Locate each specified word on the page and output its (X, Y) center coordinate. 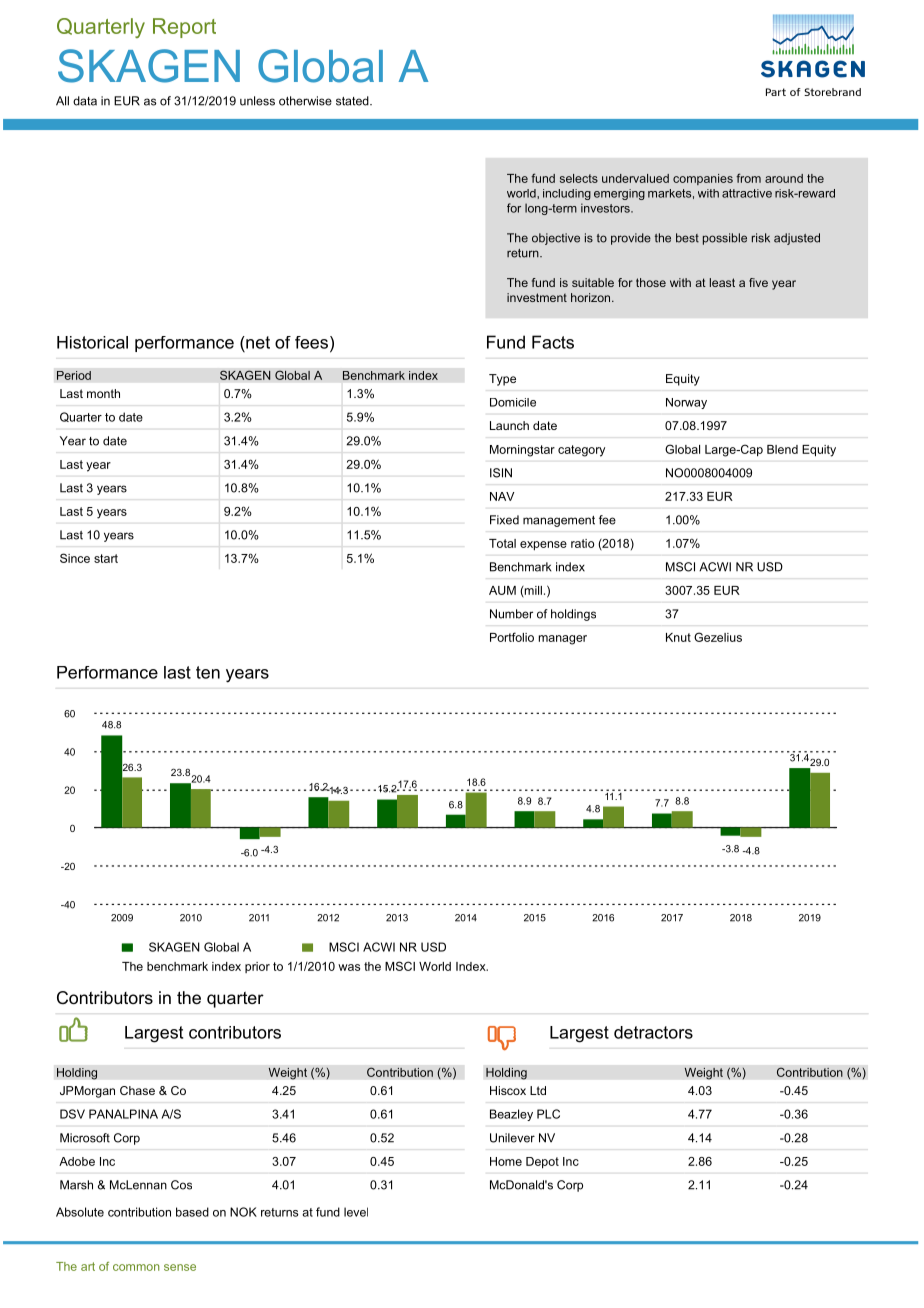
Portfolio (512, 637)
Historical (92, 342)
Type (502, 380)
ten (208, 672)
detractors (653, 1032)
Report (184, 28)
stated (353, 101)
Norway (686, 403)
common (136, 1267)
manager (563, 640)
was (349, 967)
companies (703, 179)
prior (257, 967)
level (356, 1212)
